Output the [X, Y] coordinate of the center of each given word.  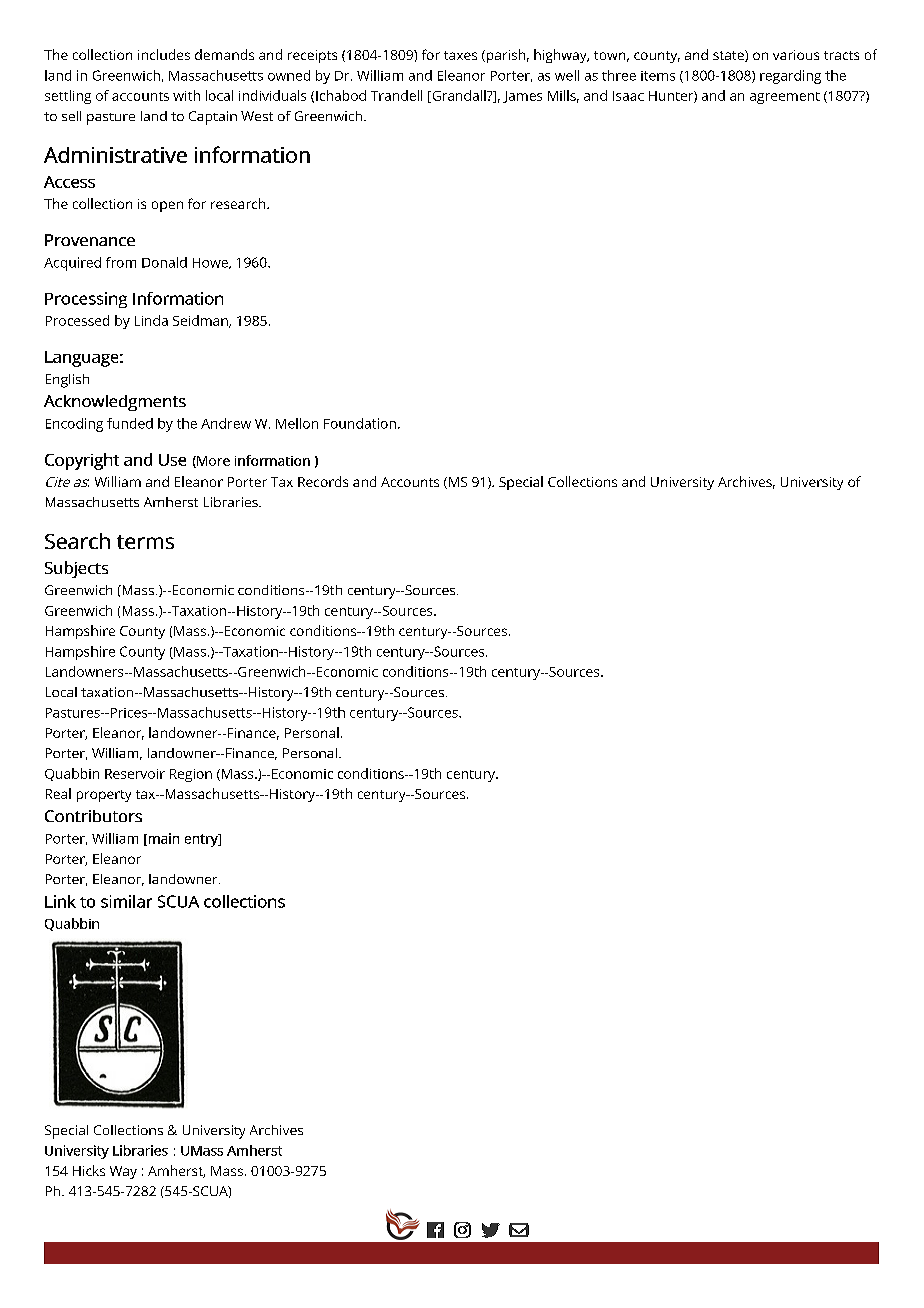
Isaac [628, 96]
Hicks [89, 1170]
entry [202, 840]
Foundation [360, 423]
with [186, 95]
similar [126, 901]
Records [323, 481]
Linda [151, 320]
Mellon [297, 423]
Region [191, 775]
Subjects [76, 569]
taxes [460, 55]
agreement [785, 98]
